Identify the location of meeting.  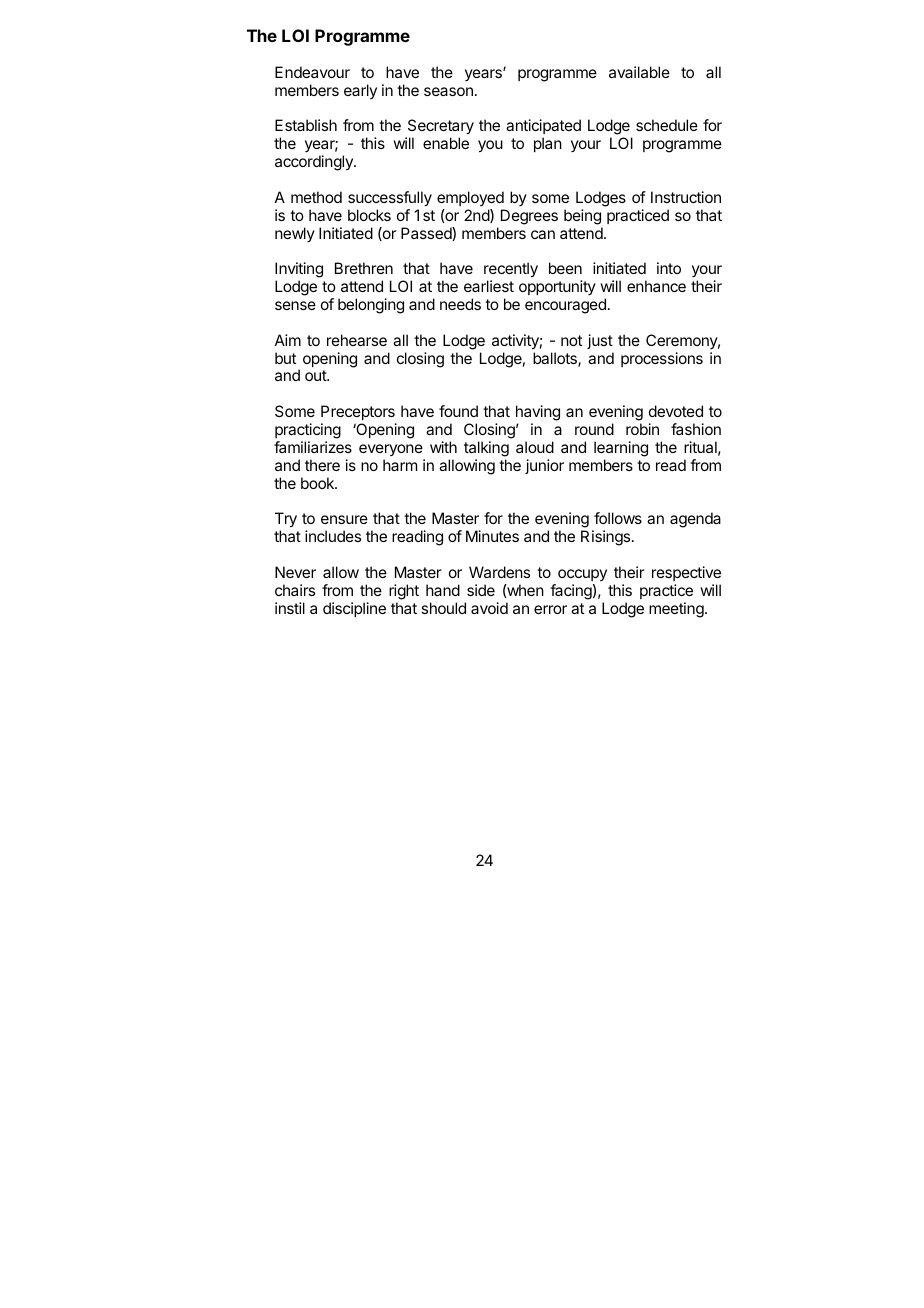
(677, 610).
